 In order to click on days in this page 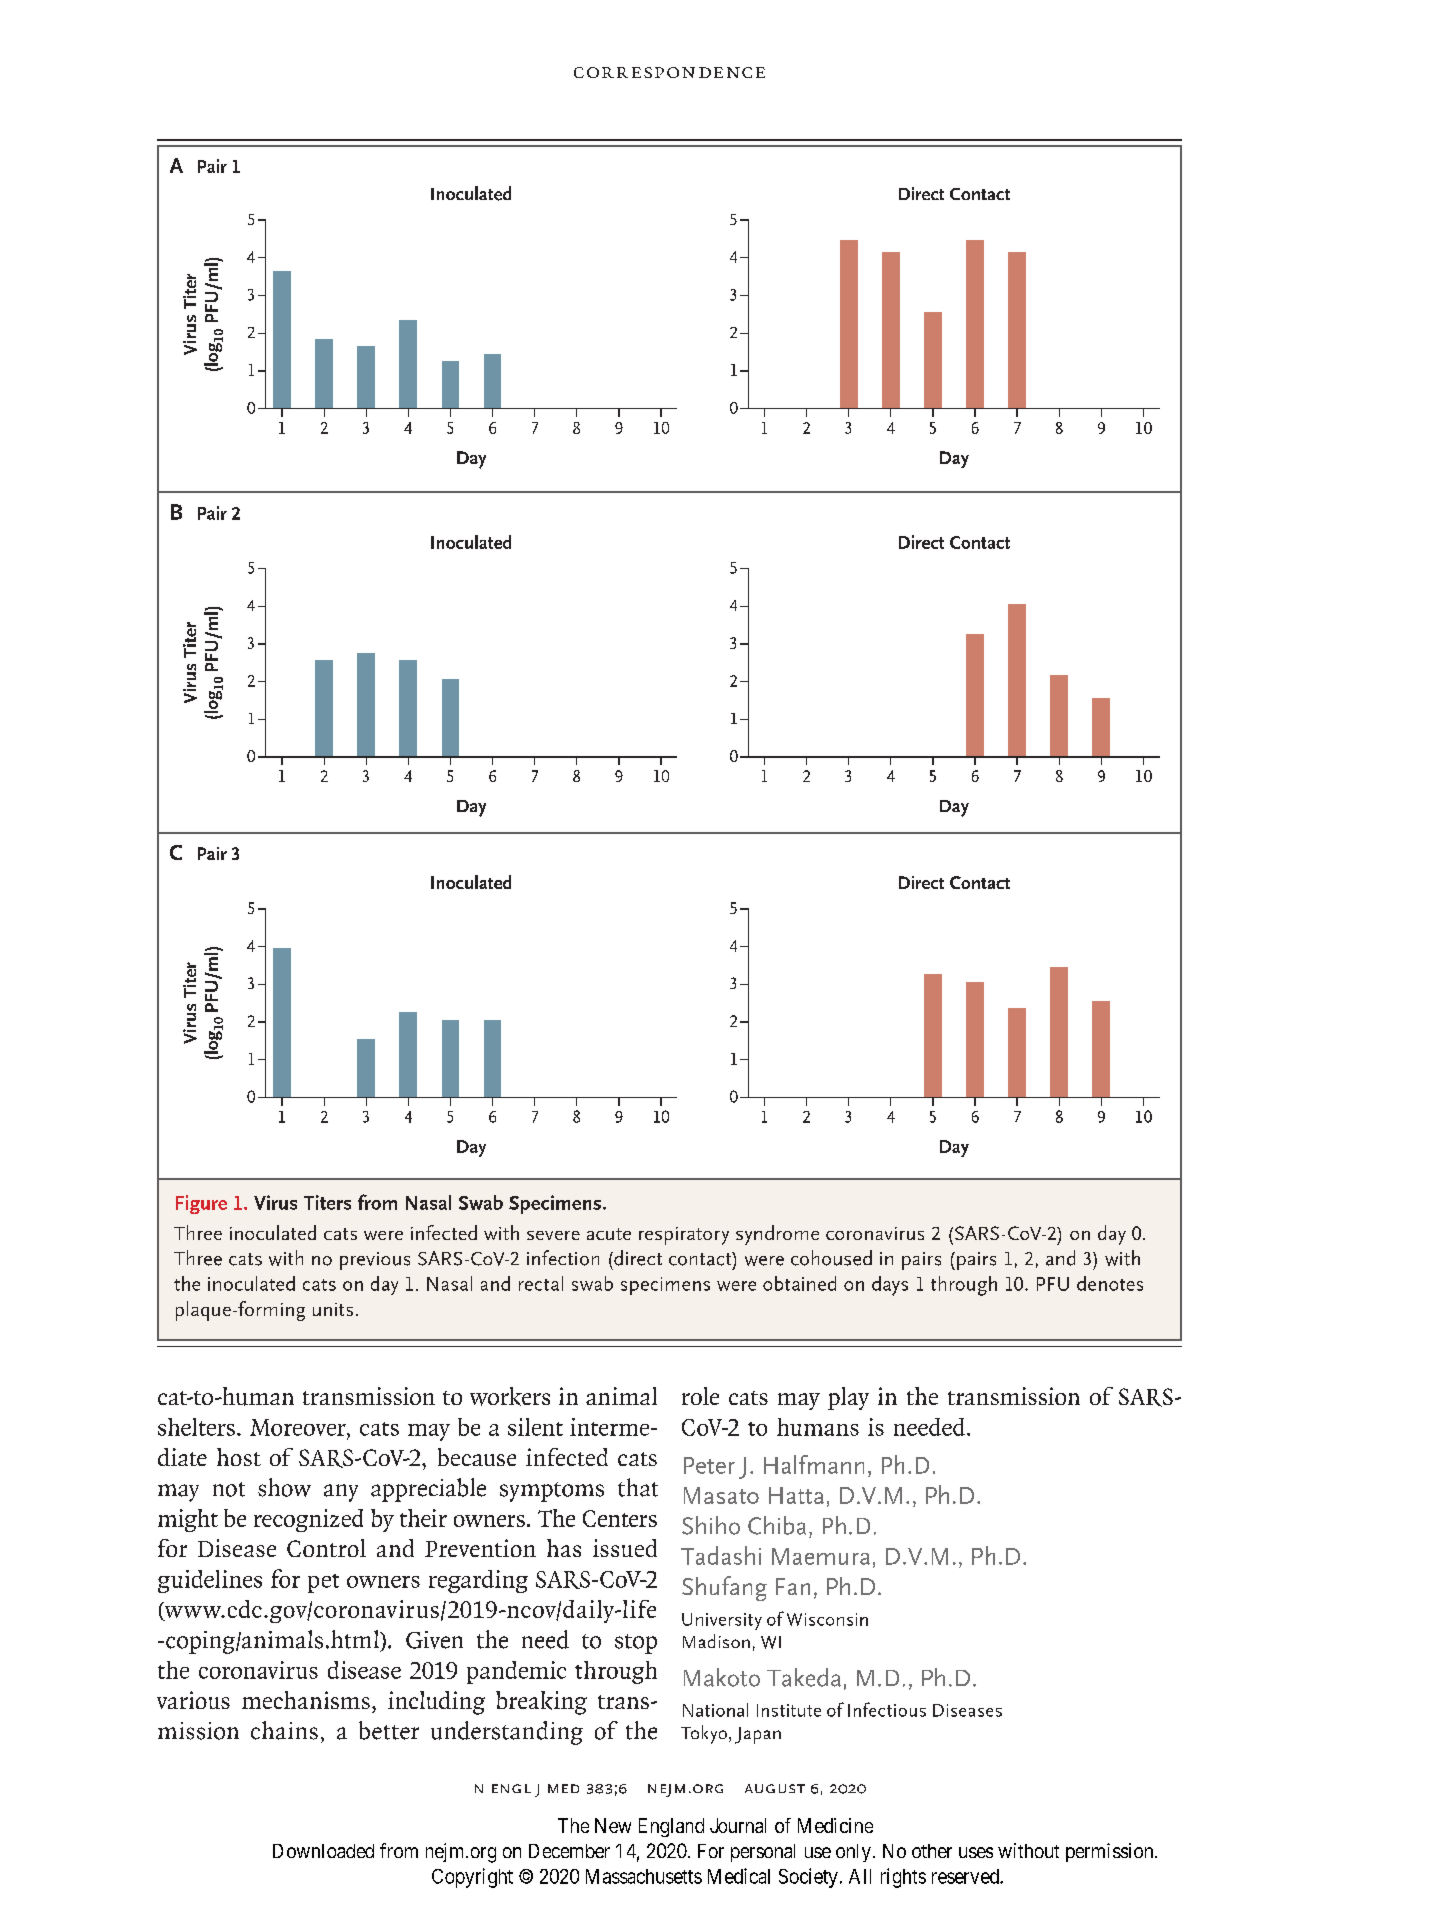, I will do `click(890, 1286)`.
